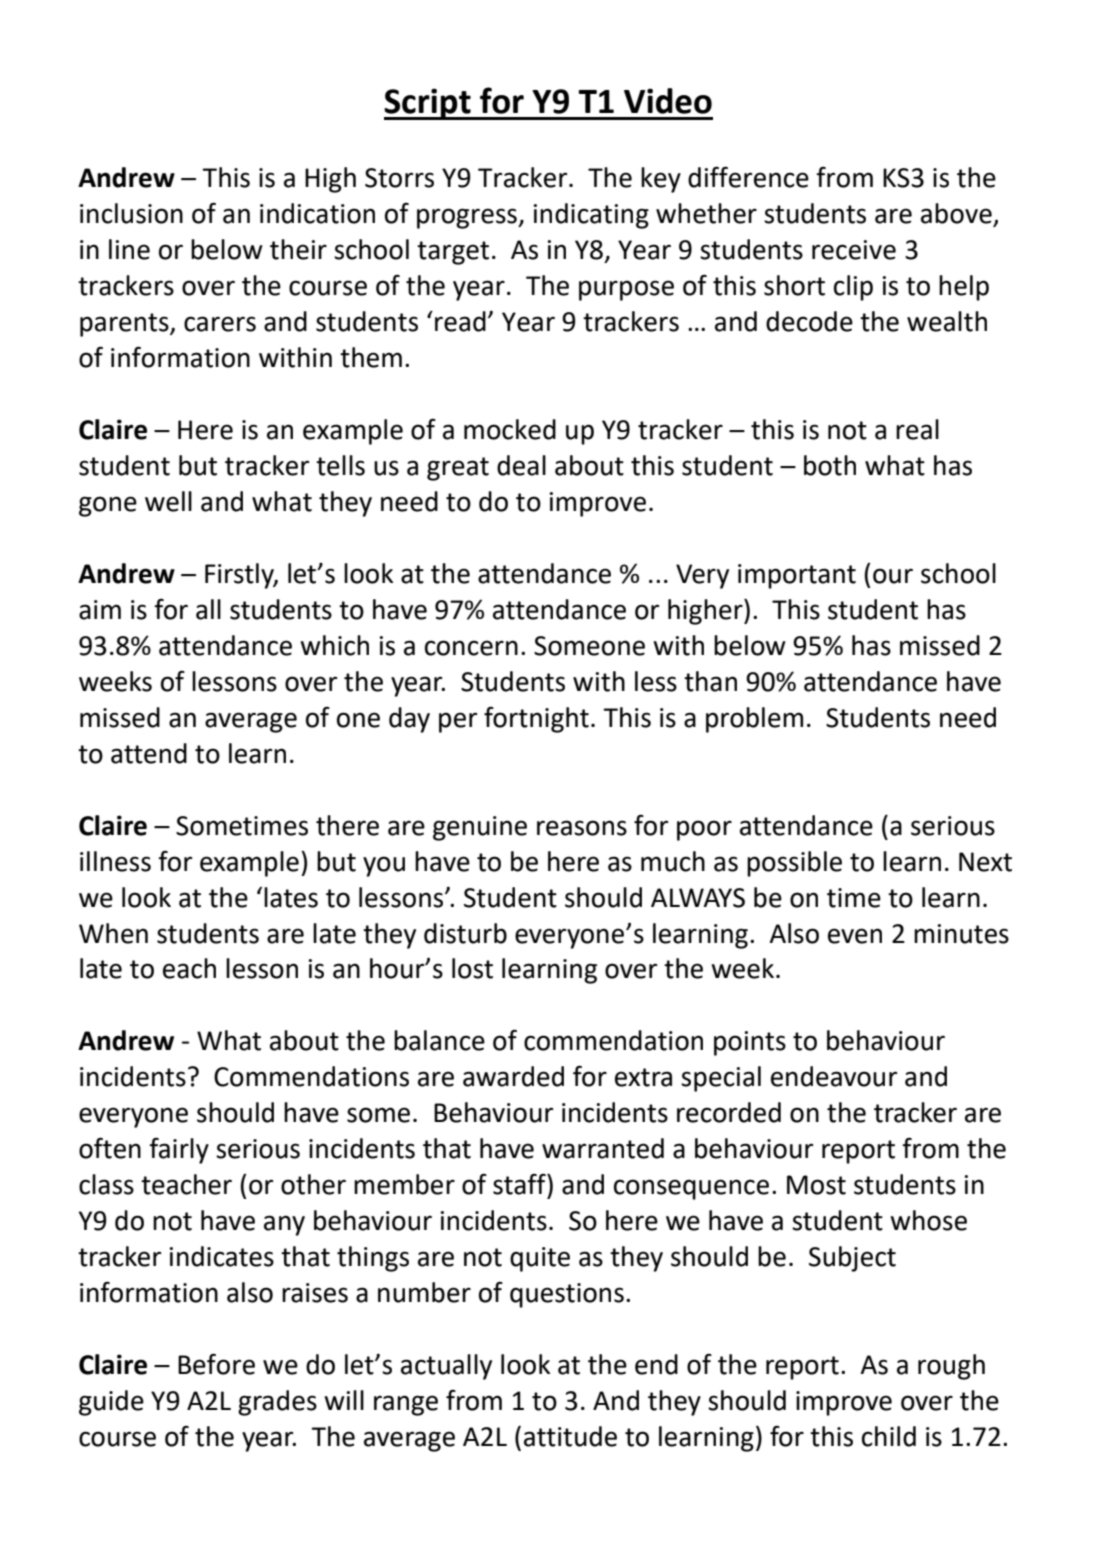 Image resolution: width=1096 pixels, height=1550 pixels. Describe the element at coordinates (816, 1185) in the page. I see `Most` at that location.
